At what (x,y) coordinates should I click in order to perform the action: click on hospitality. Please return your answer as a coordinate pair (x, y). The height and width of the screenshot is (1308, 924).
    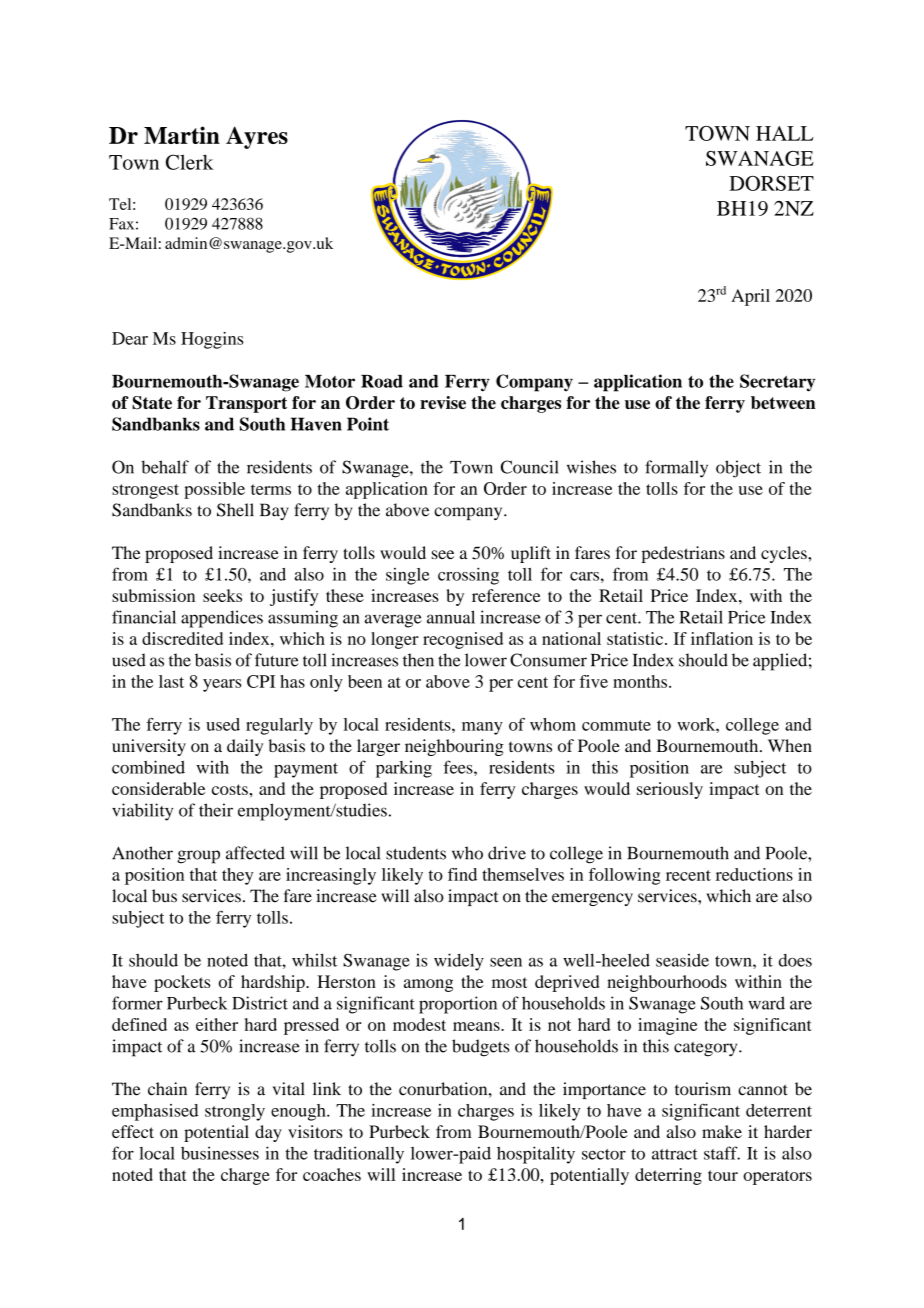
    Looking at the image, I should click on (536, 1155).
